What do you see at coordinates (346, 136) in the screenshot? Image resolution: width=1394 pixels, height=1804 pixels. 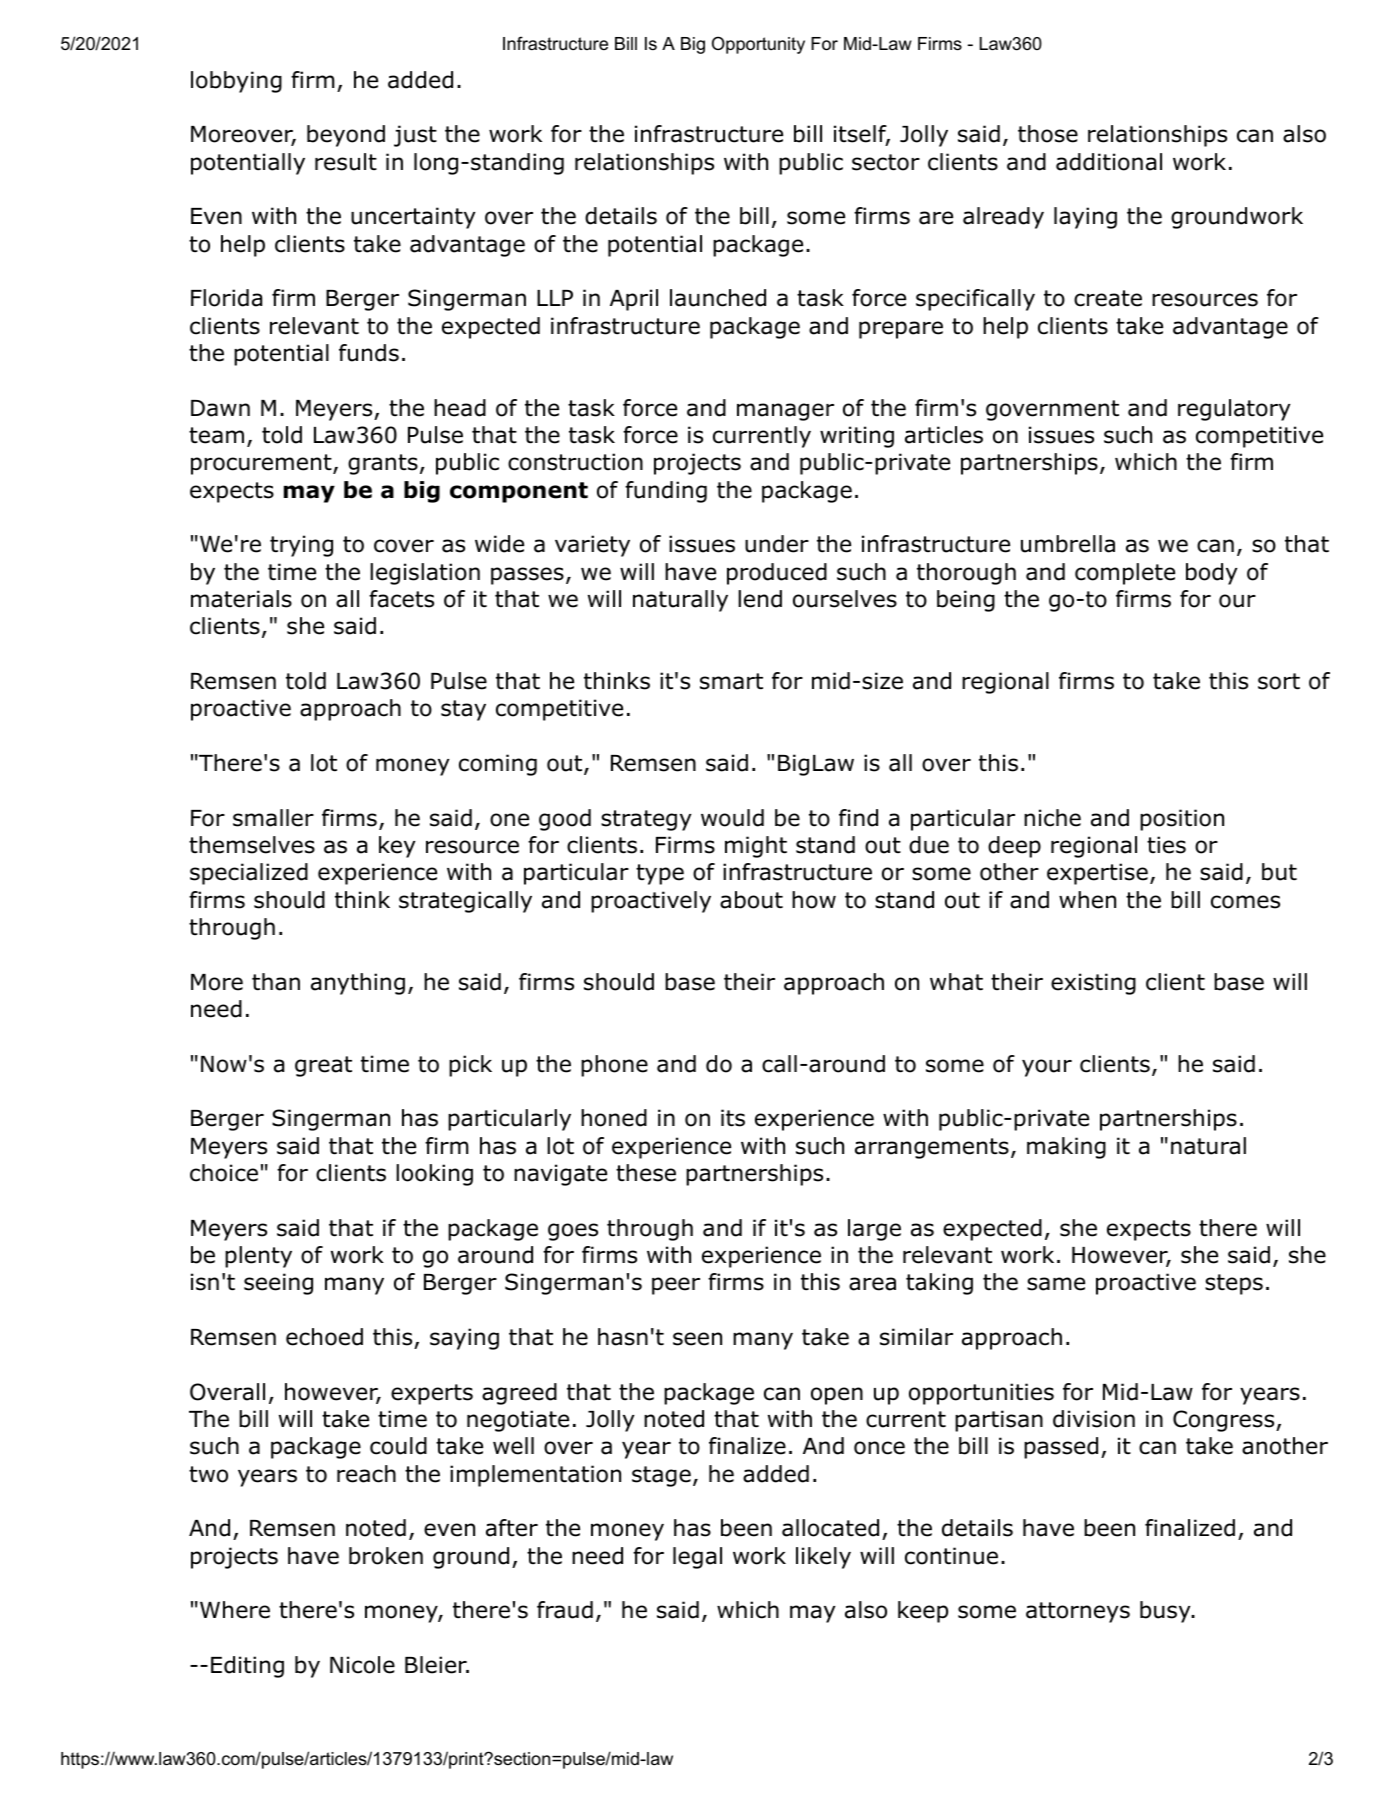 I see `beyond` at bounding box center [346, 136].
